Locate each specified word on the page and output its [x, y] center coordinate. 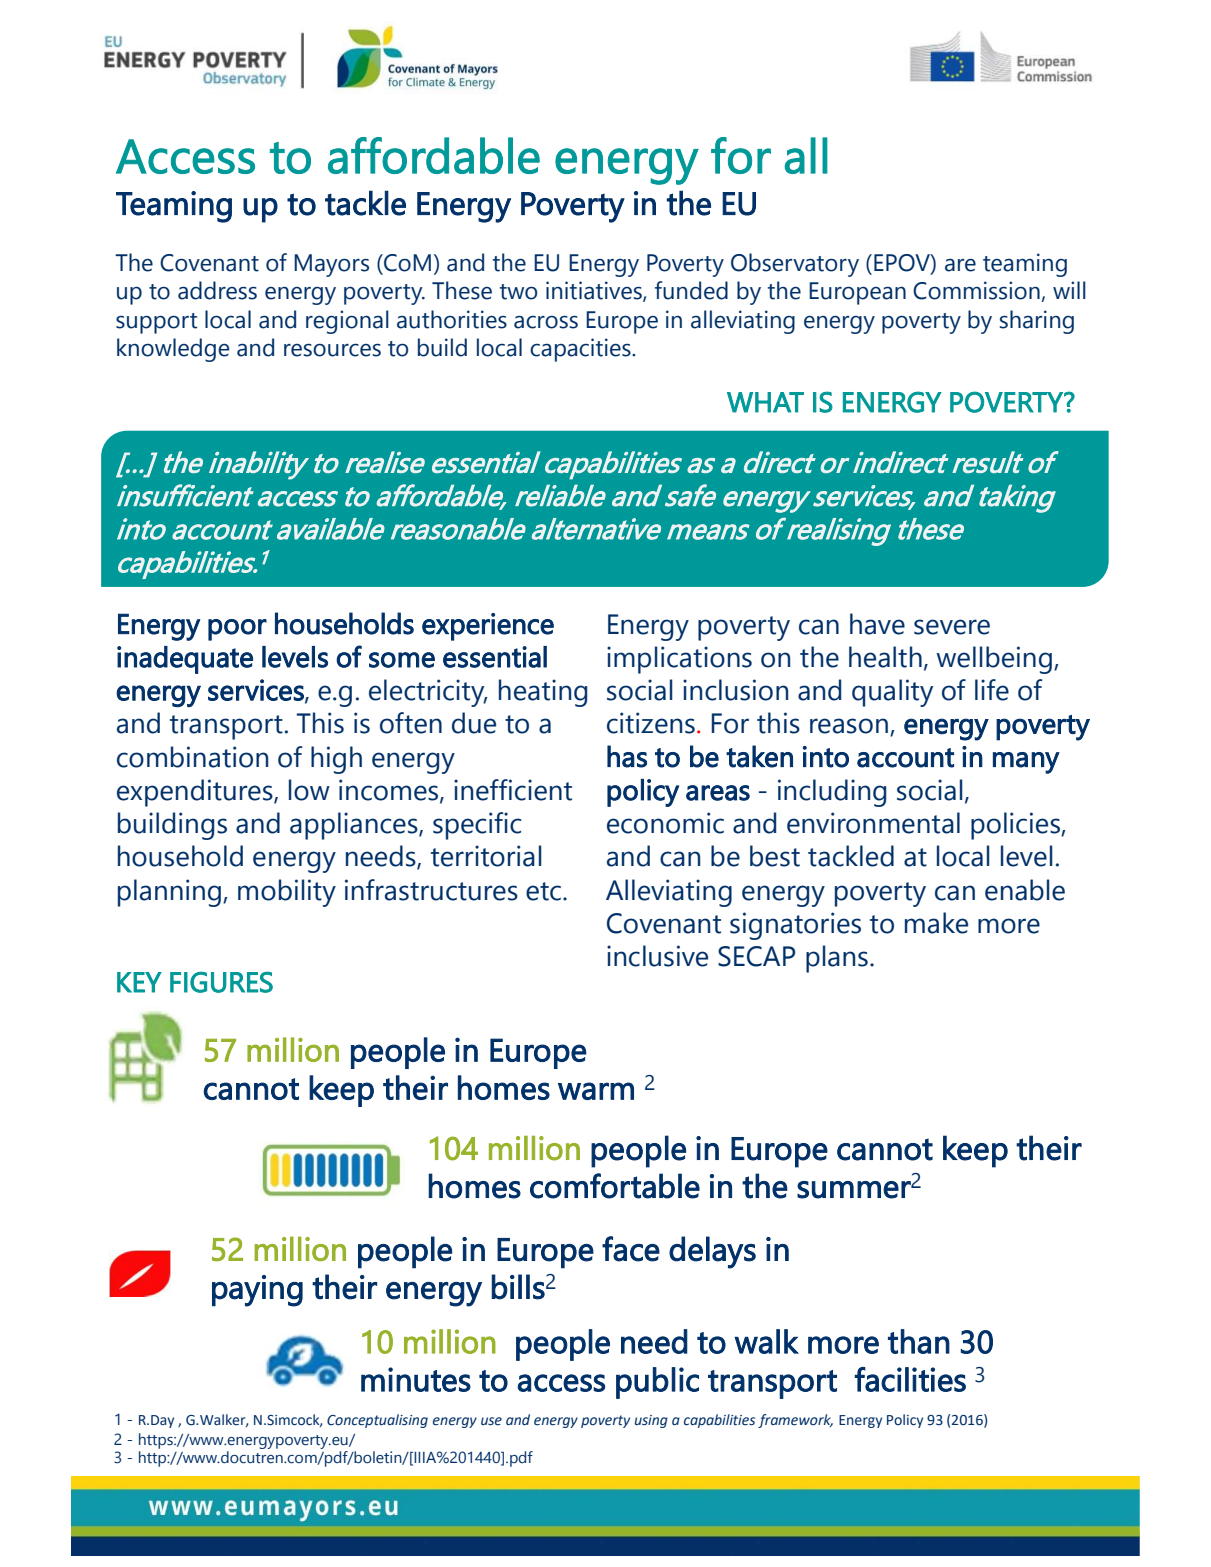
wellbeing [994, 660]
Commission [976, 290]
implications [679, 660]
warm [596, 1091]
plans [837, 959]
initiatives [595, 291]
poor [237, 630]
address [217, 290]
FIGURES [221, 982]
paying [257, 1291]
